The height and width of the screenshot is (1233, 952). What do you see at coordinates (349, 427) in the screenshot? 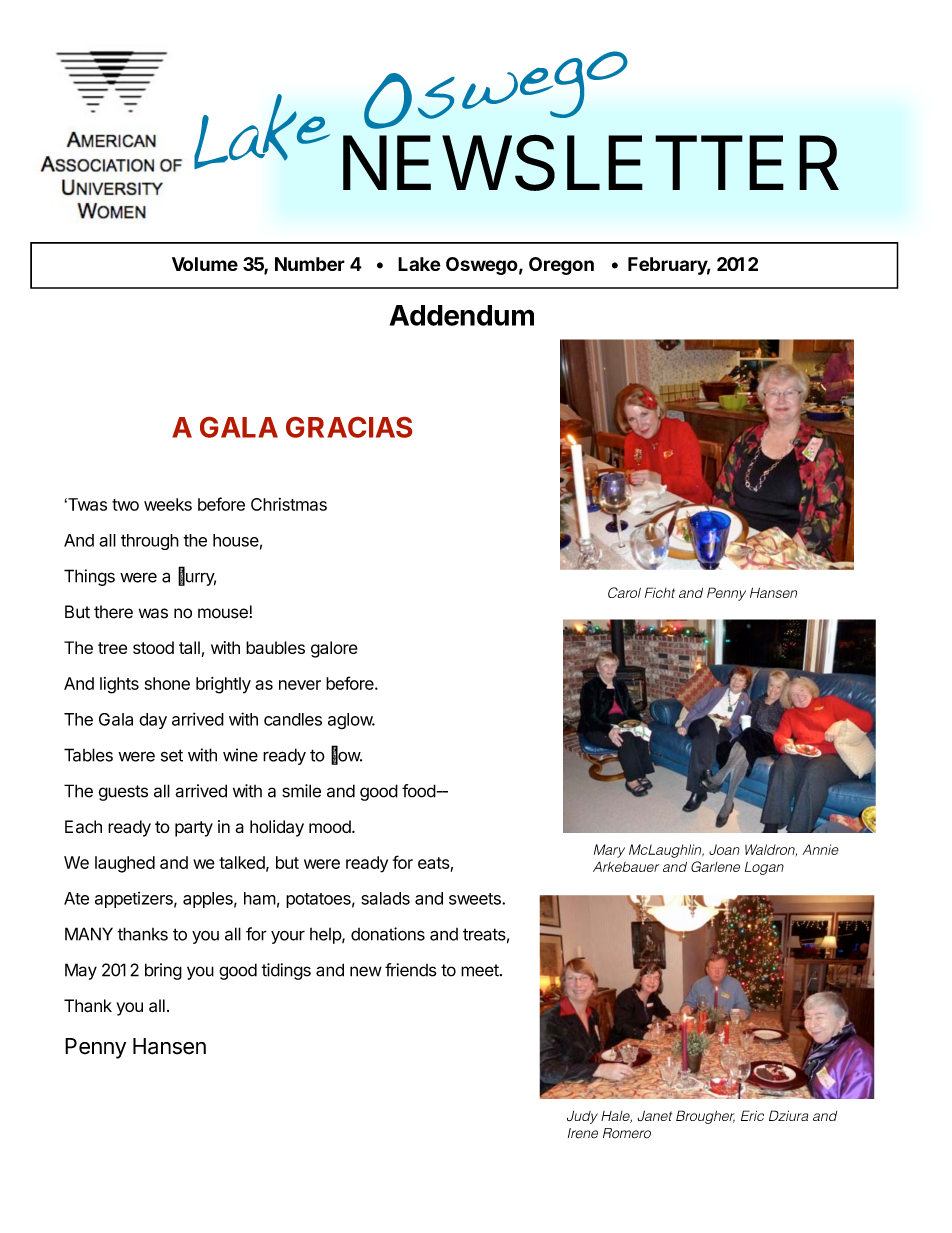
I see `GRACIAS` at bounding box center [349, 427].
